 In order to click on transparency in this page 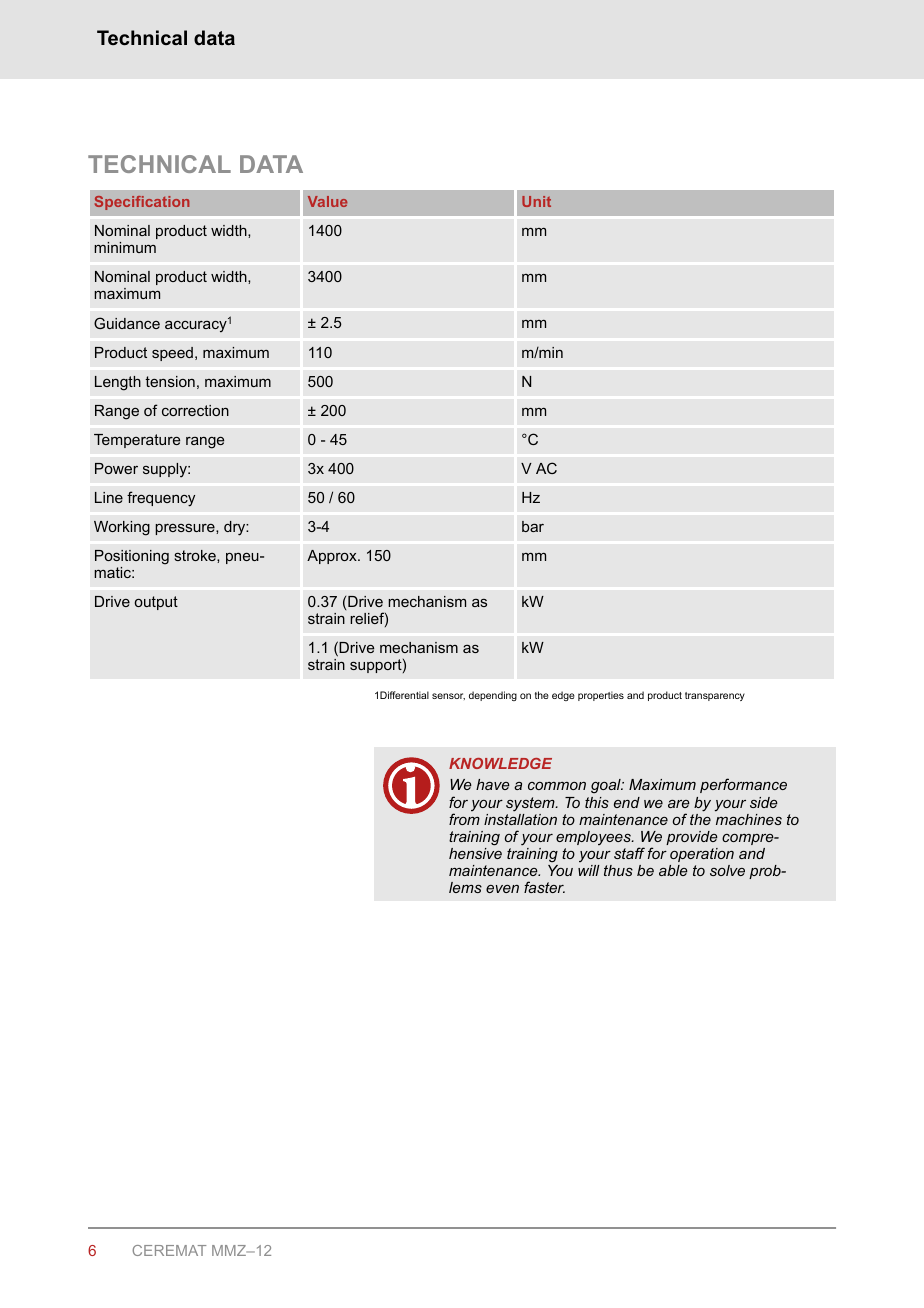, I will do `click(715, 696)`.
